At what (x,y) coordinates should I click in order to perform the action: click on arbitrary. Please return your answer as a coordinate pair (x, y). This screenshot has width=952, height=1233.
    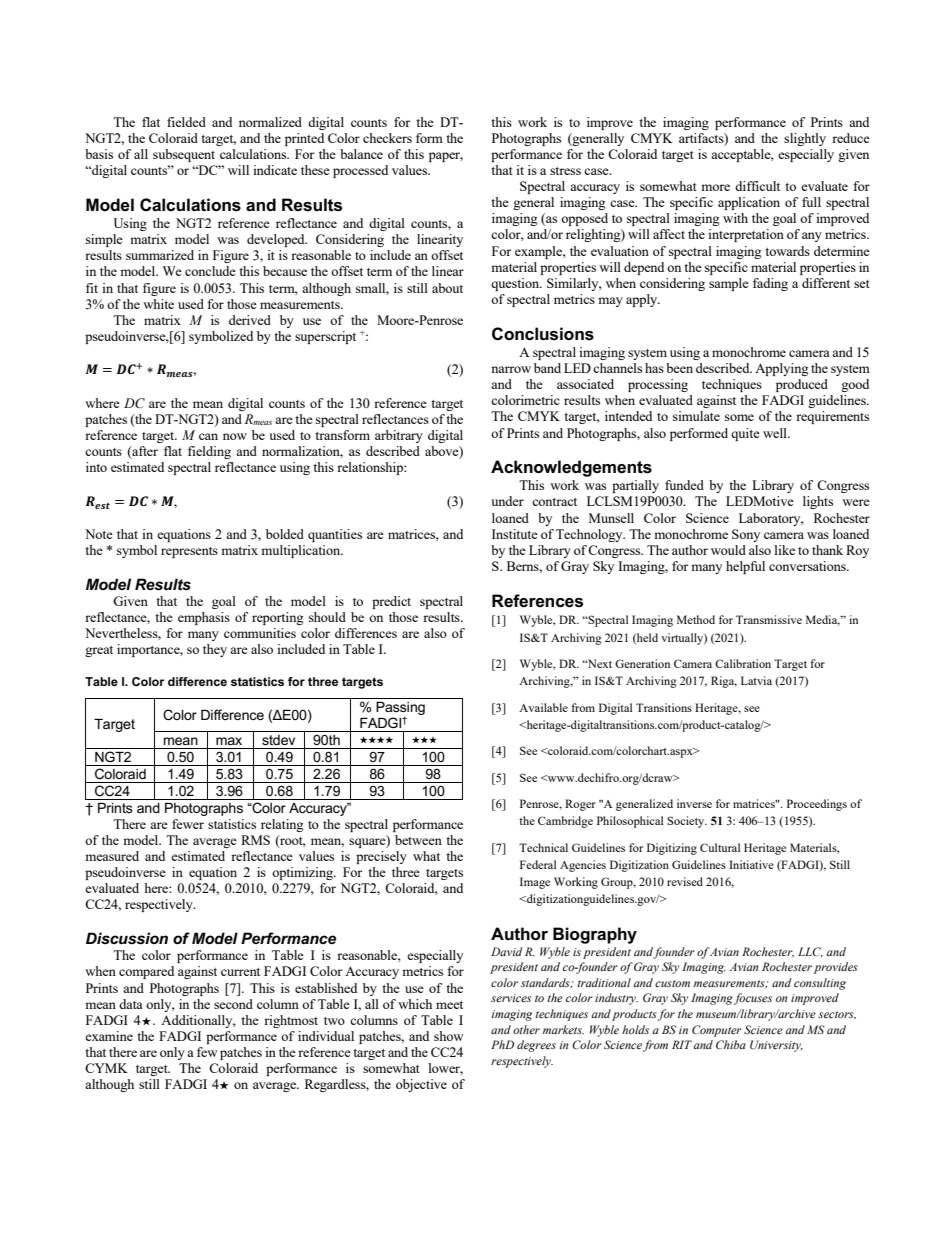
    Looking at the image, I should click on (399, 436).
